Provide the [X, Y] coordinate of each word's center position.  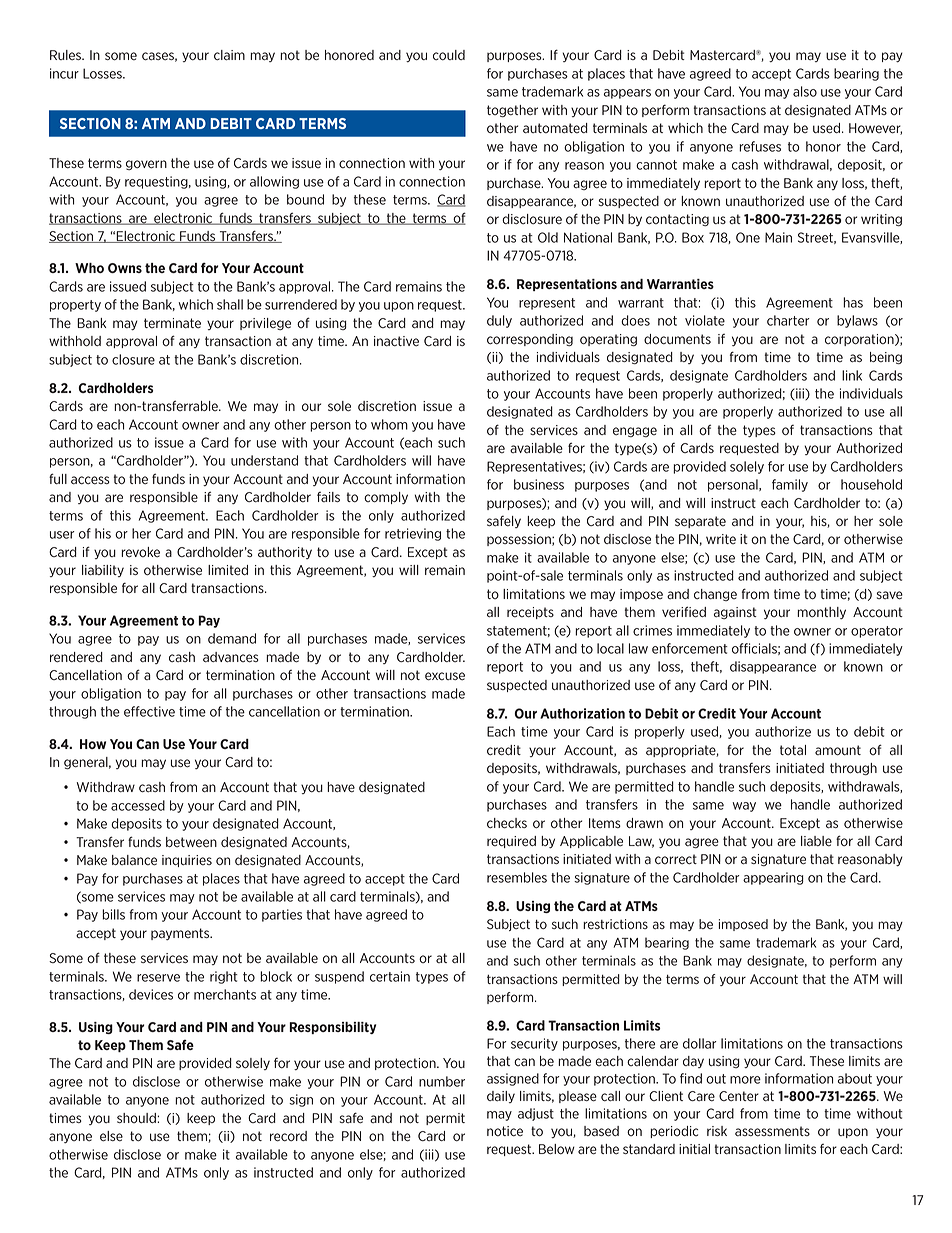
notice [505, 1131]
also [805, 91]
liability [103, 571]
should [137, 1118]
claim [229, 55]
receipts [530, 613]
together [512, 111]
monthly [821, 613]
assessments [772, 1131]
